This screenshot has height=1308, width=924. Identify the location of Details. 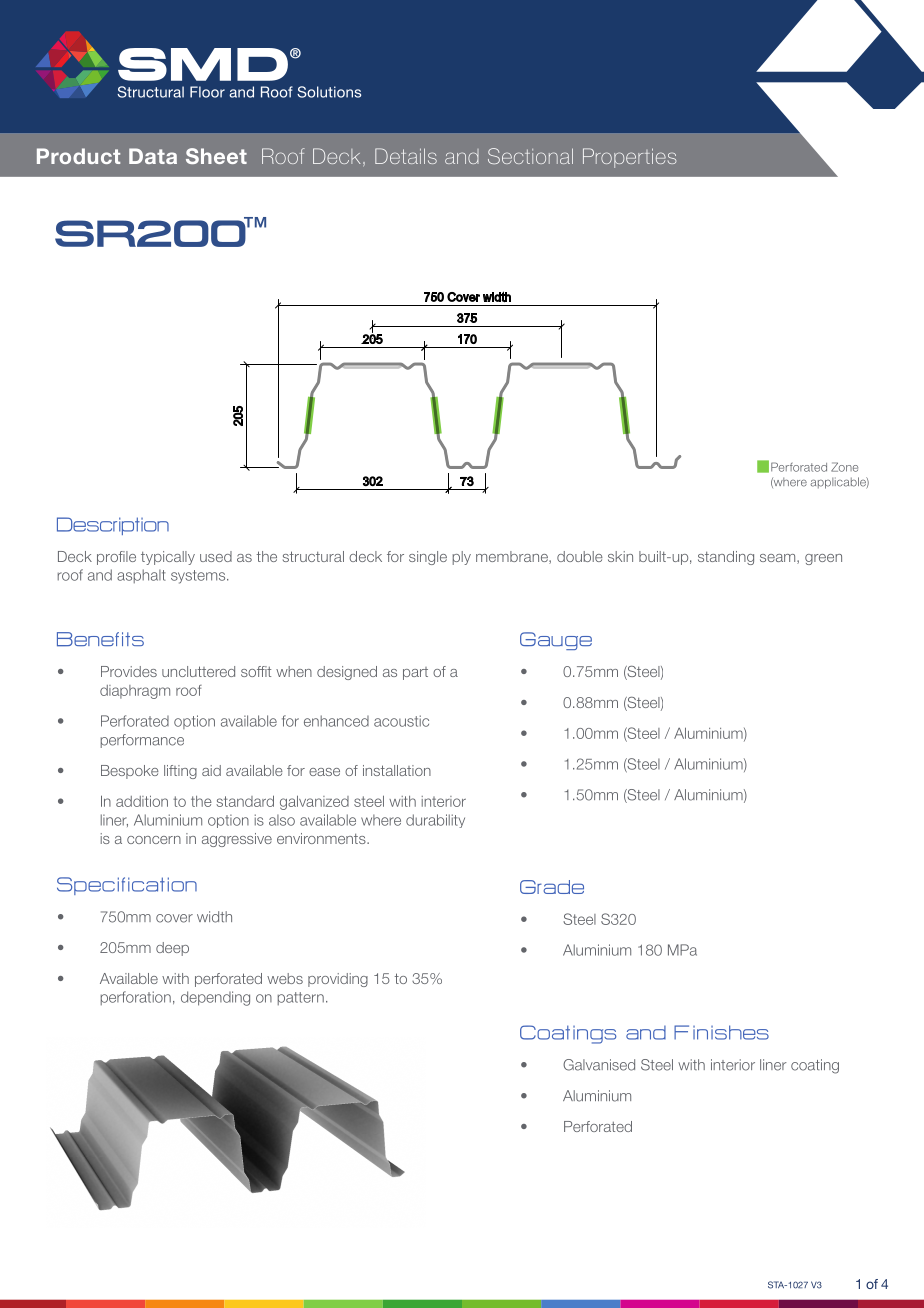
(406, 156).
